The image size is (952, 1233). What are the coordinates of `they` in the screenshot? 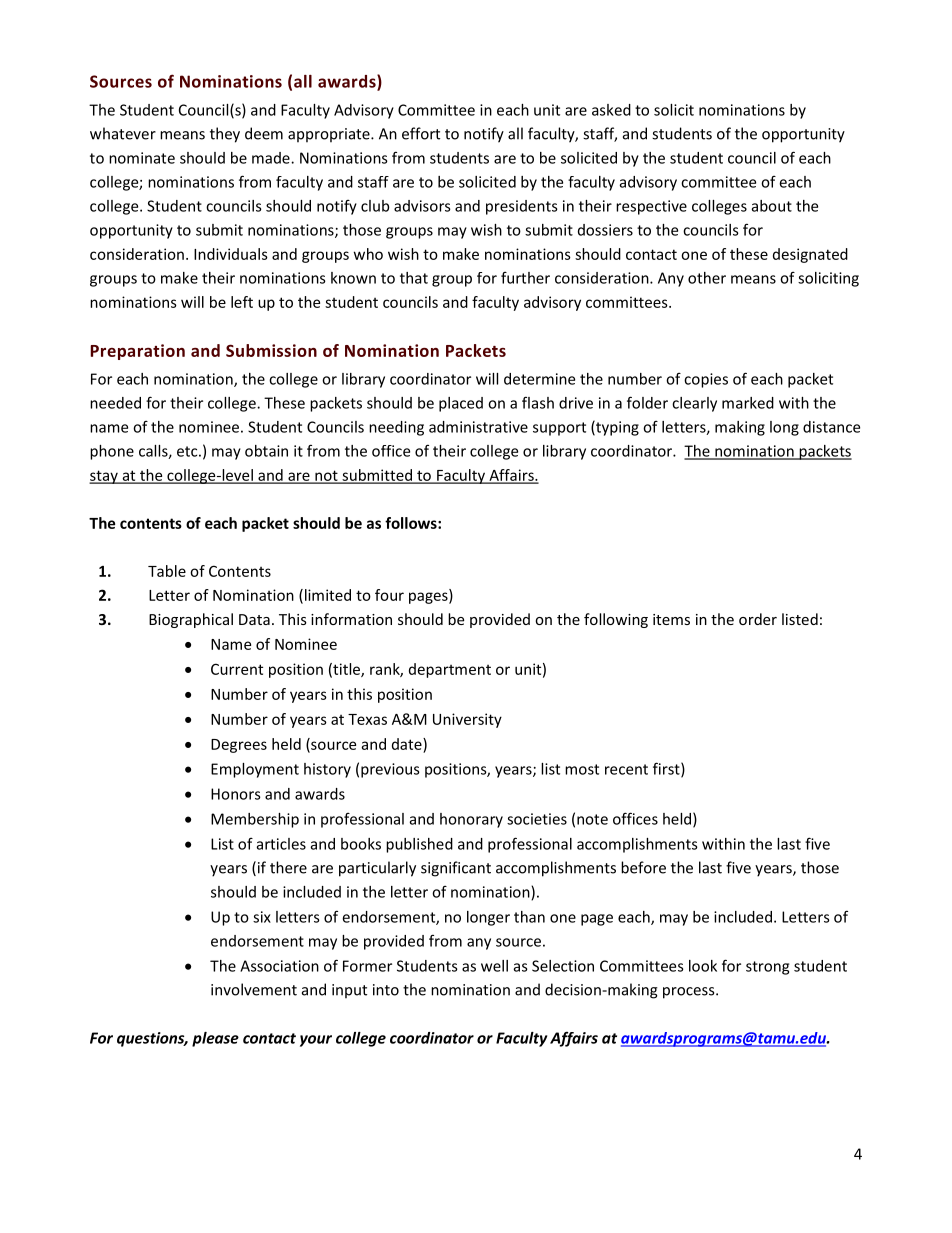 It's located at (225, 135).
